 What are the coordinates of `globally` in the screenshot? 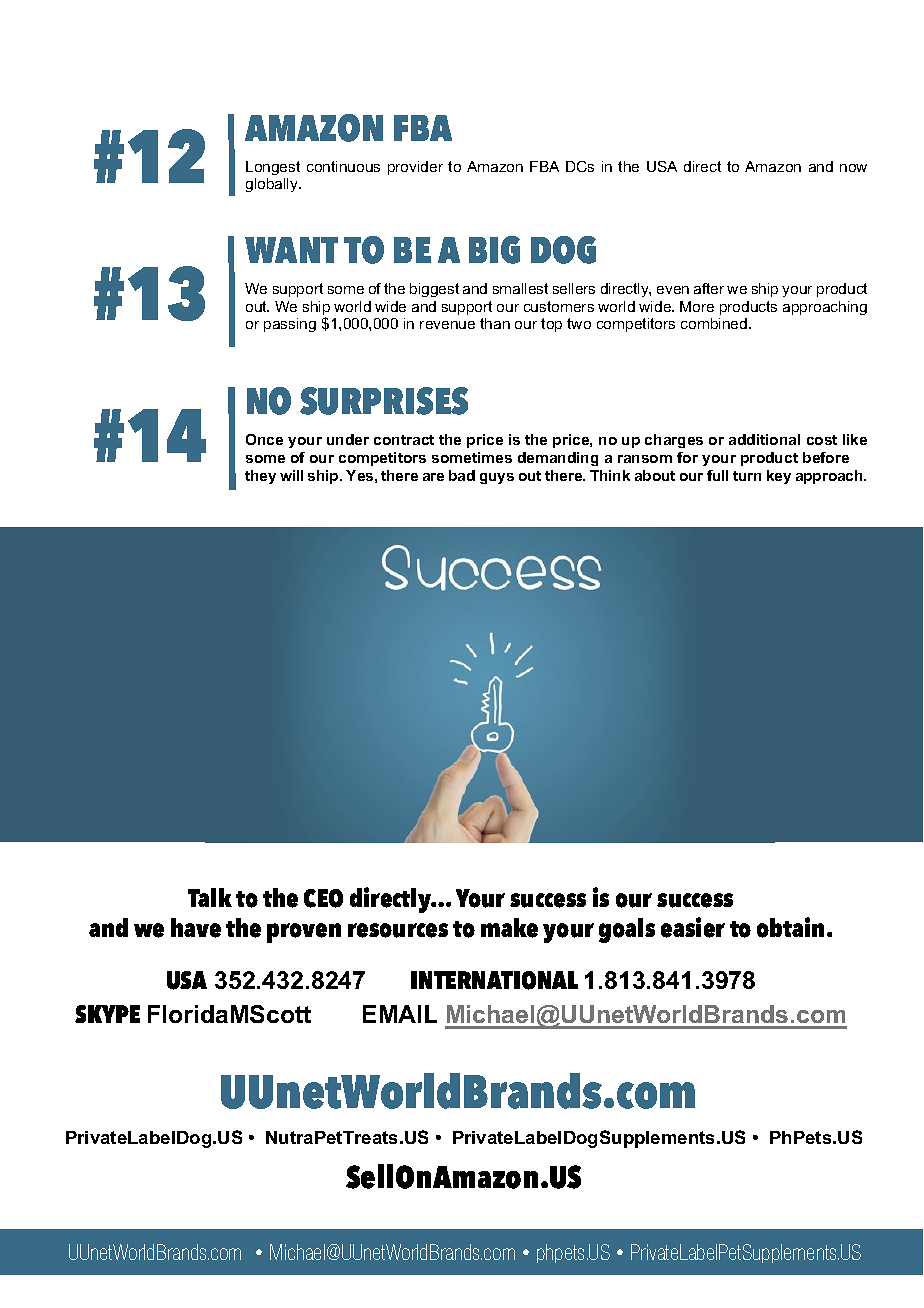 It's located at (273, 185).
